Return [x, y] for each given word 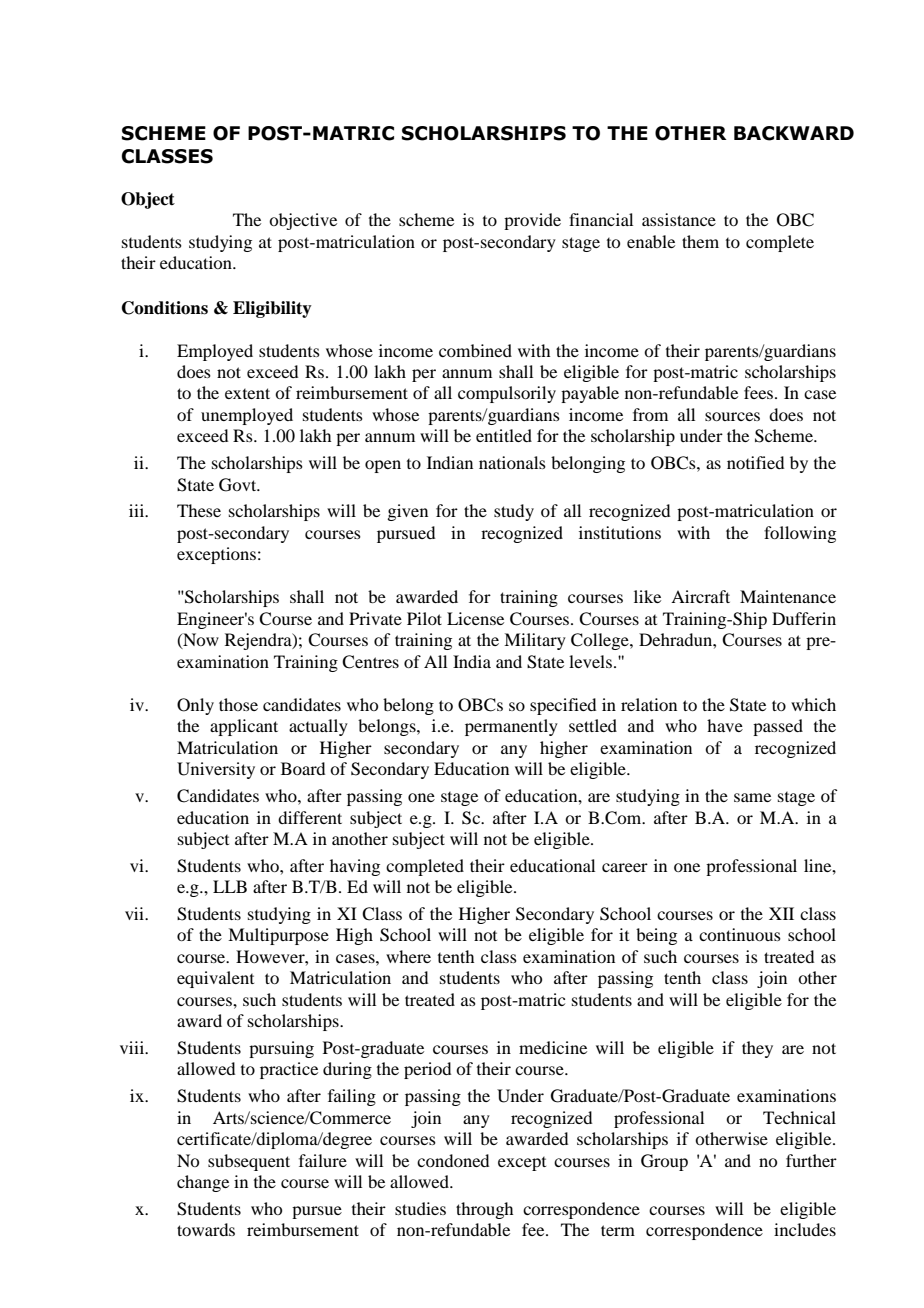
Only [195, 706]
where [408, 956]
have [725, 725]
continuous [740, 934]
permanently [511, 727]
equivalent [215, 979]
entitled [504, 435]
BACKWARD [794, 133]
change [203, 1183]
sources [732, 416]
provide [532, 221]
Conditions [165, 308]
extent [247, 393]
